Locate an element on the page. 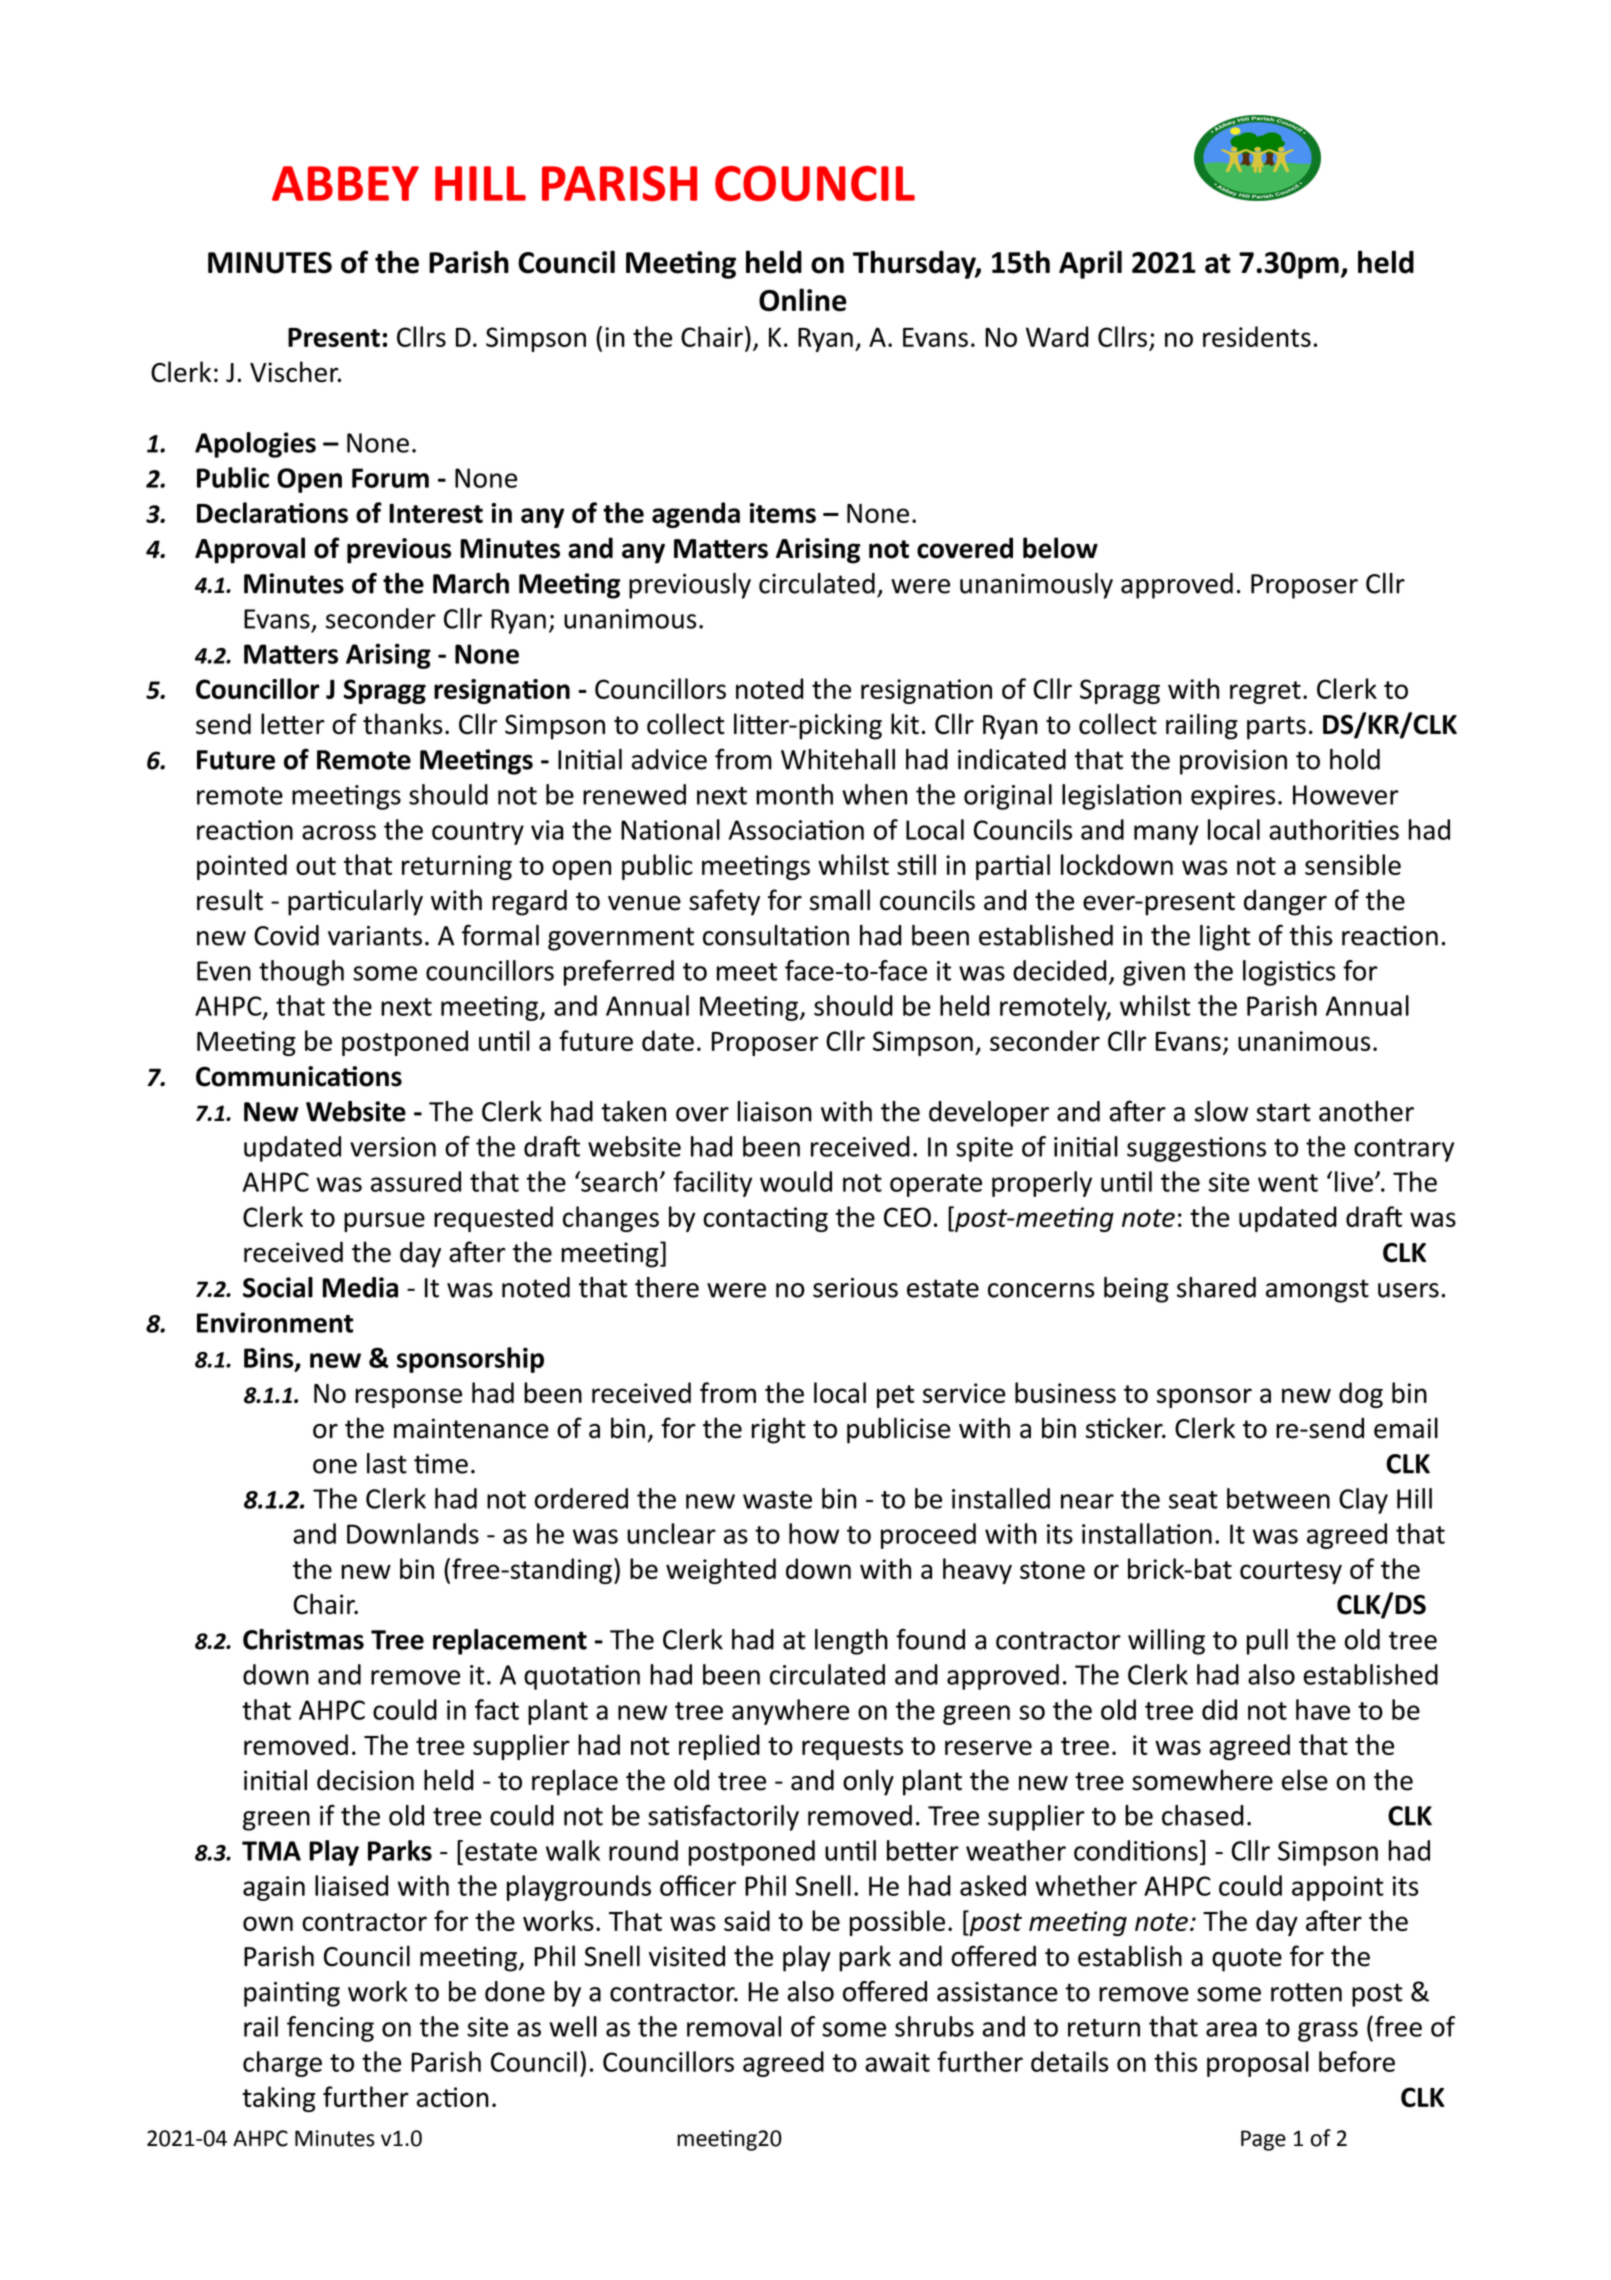 This document has height=2280, width=1611. danger is located at coordinates (1285, 902).
